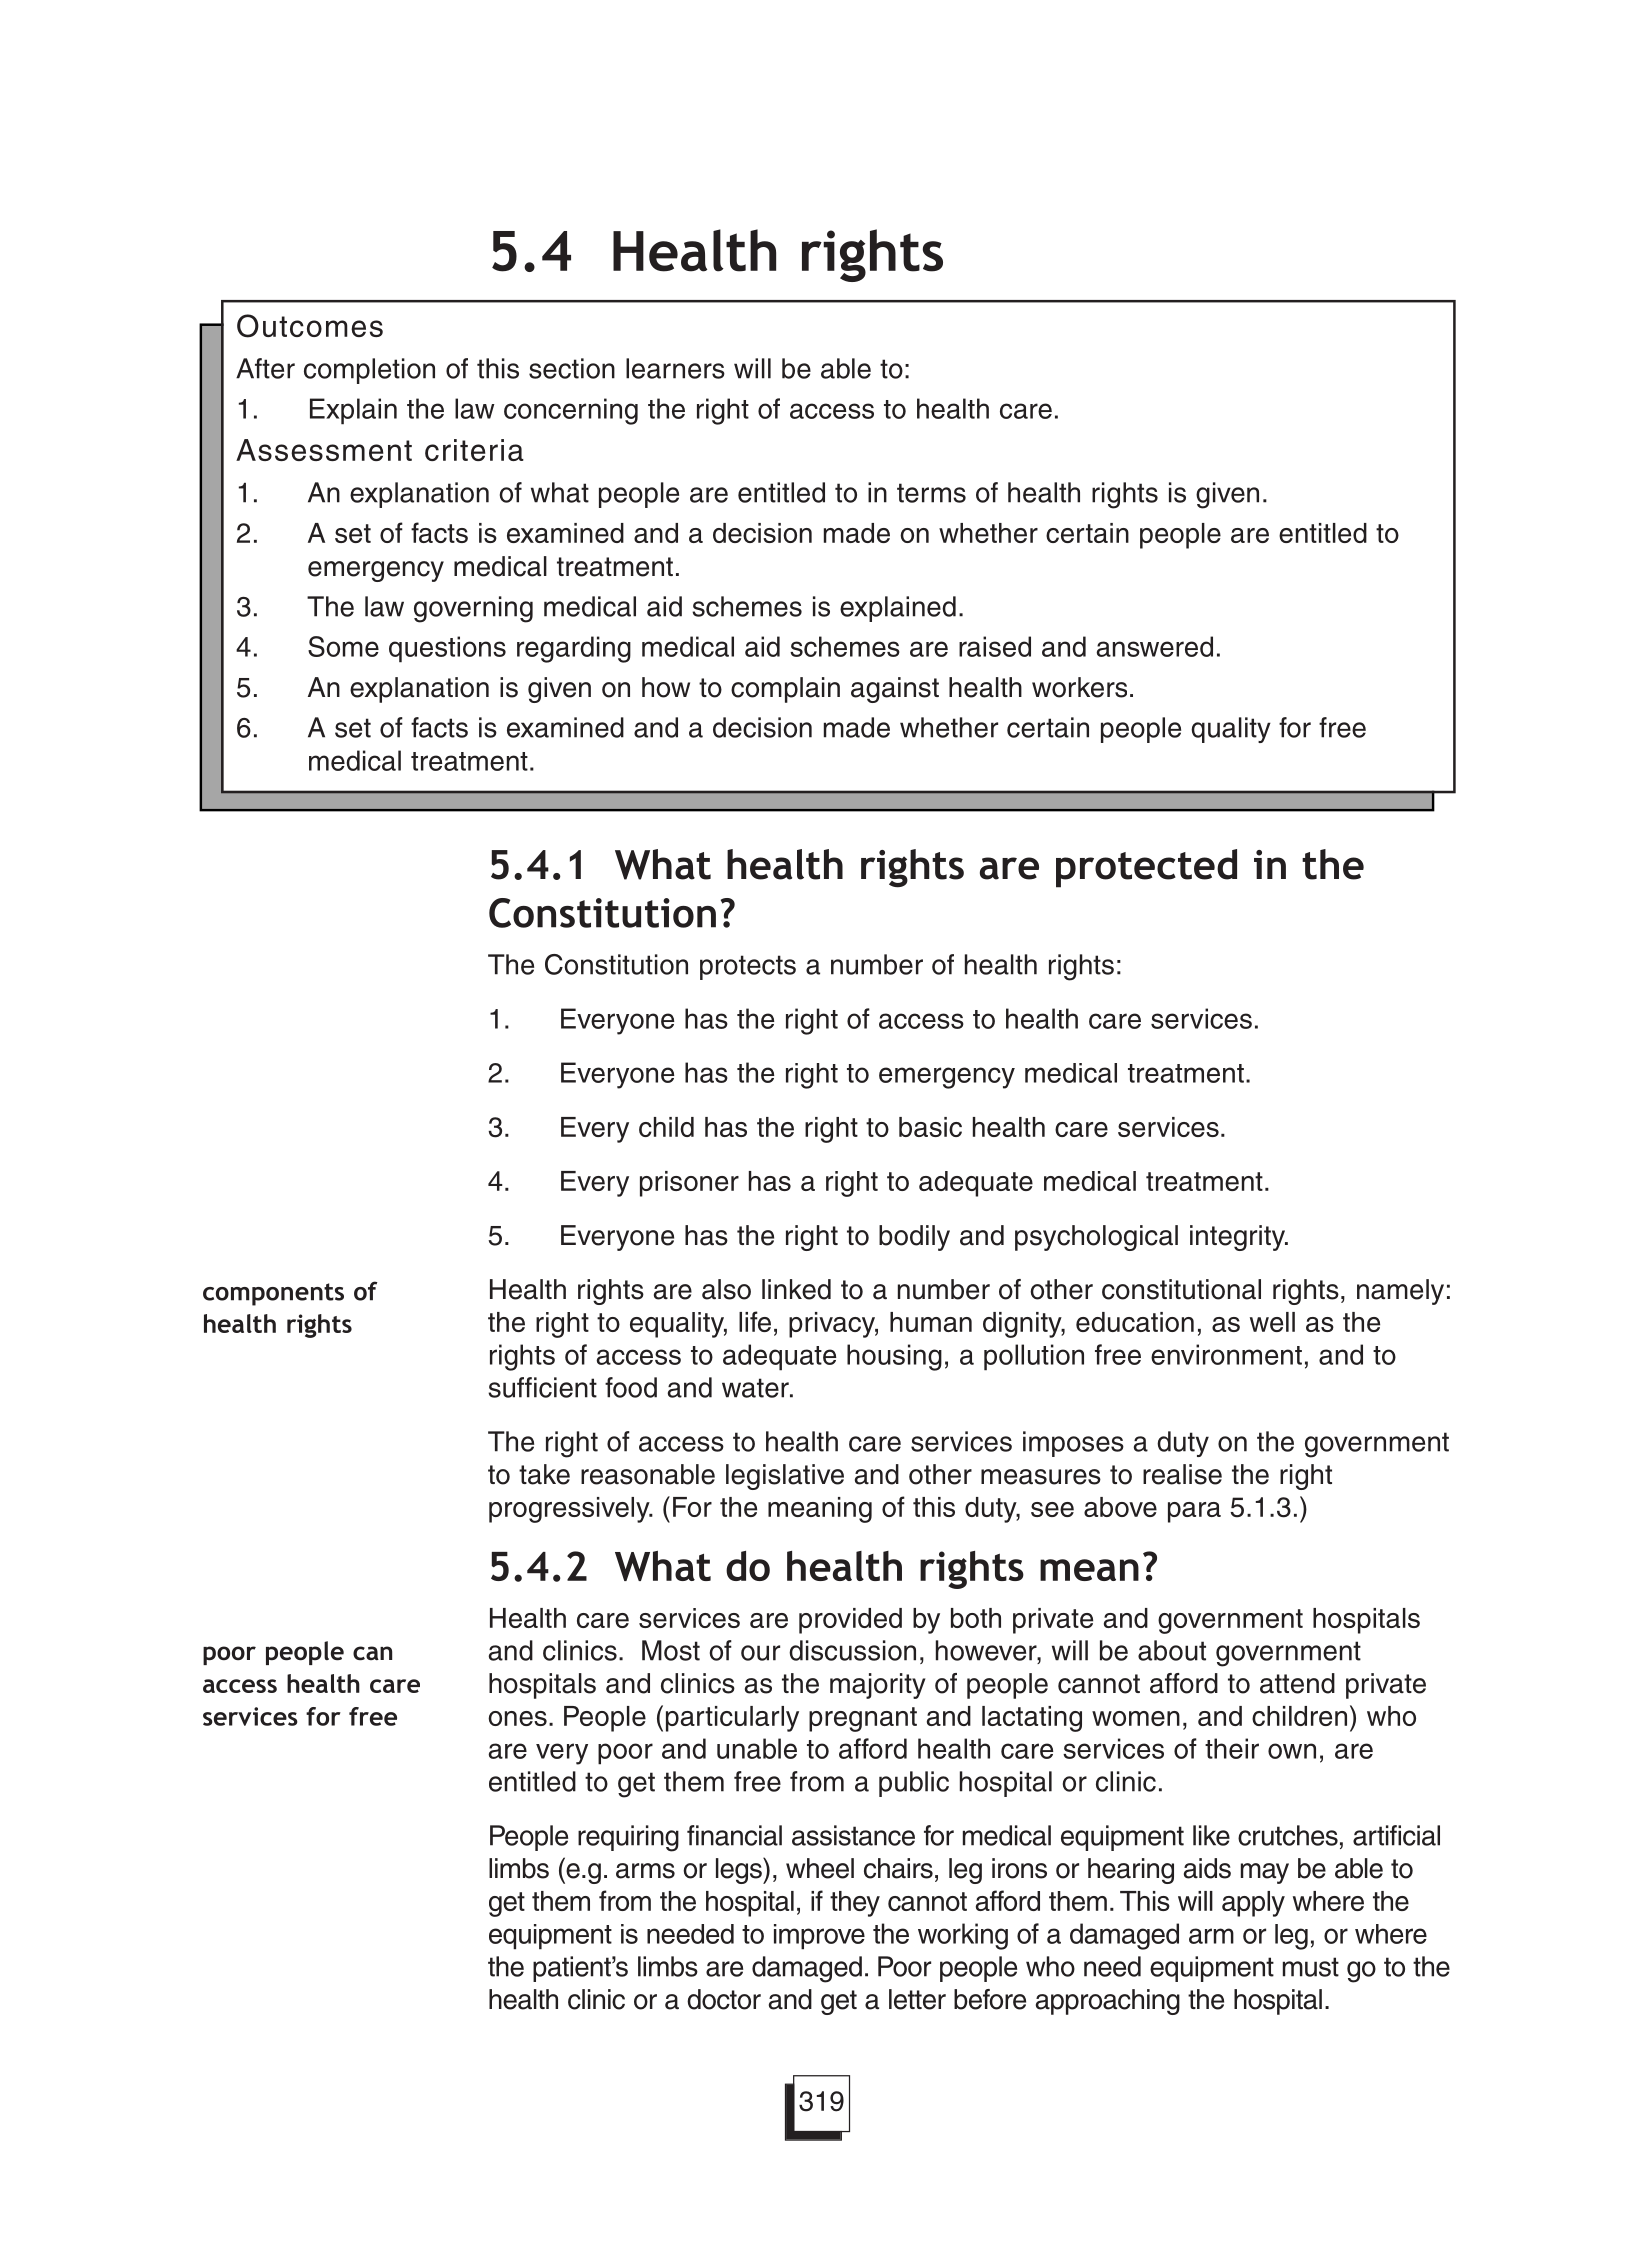 This image has height=2260, width=1639. I want to click on arms, so click(645, 1871).
